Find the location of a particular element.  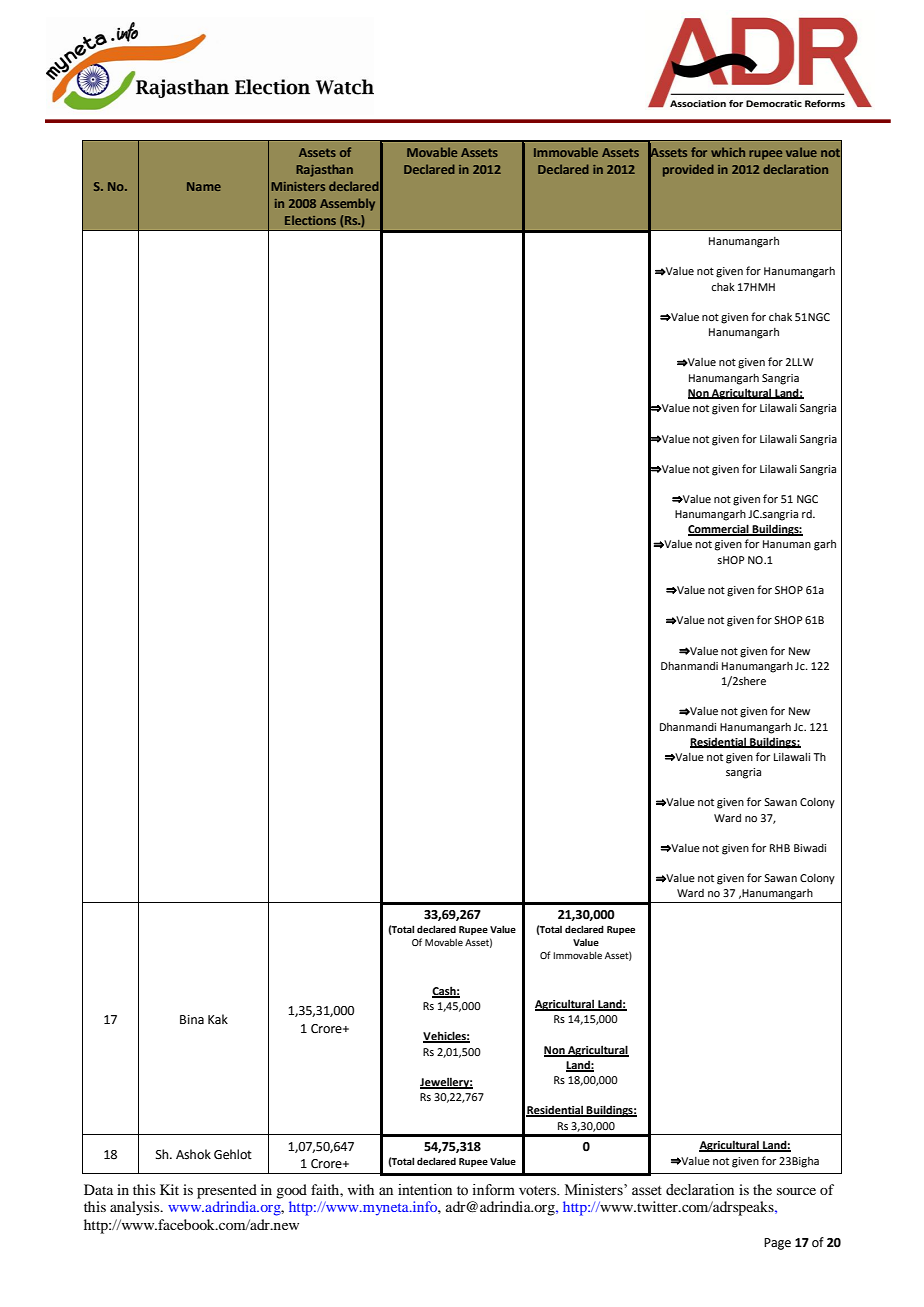

RHB is located at coordinates (780, 848).
